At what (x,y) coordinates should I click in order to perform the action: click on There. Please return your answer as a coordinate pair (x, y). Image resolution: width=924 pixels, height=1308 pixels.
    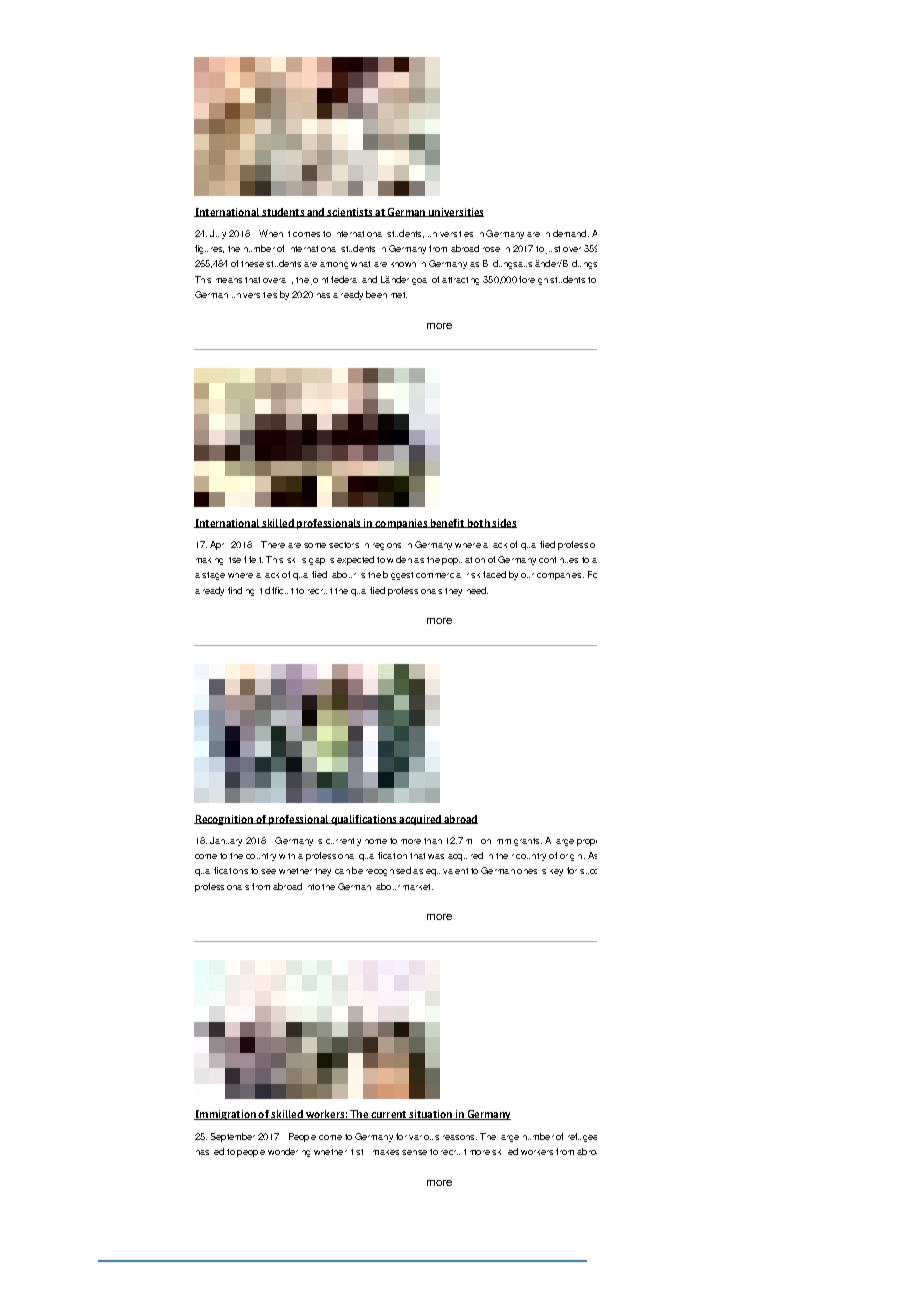
    Looking at the image, I should click on (273, 544).
